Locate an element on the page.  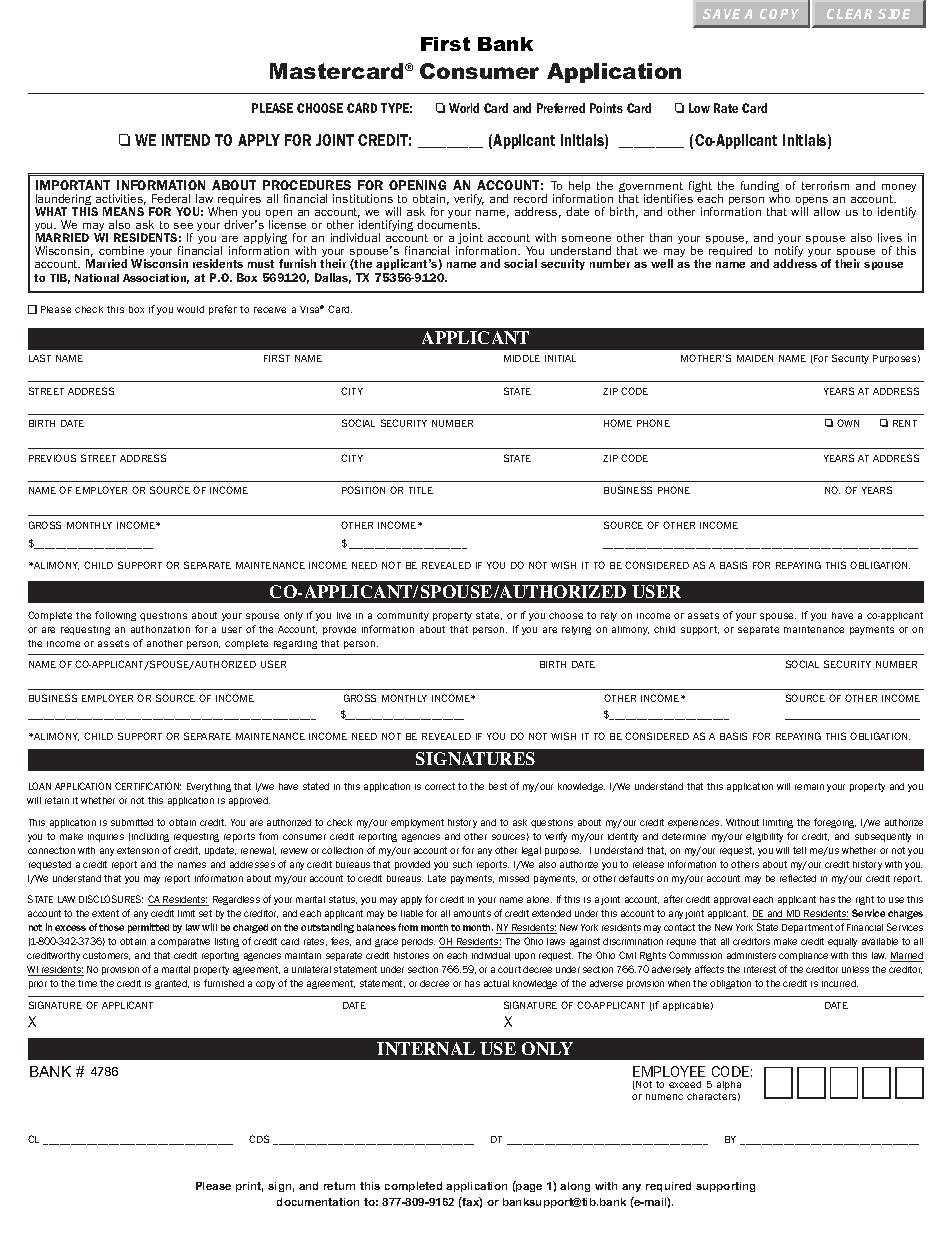
terrorism is located at coordinates (825, 185).
